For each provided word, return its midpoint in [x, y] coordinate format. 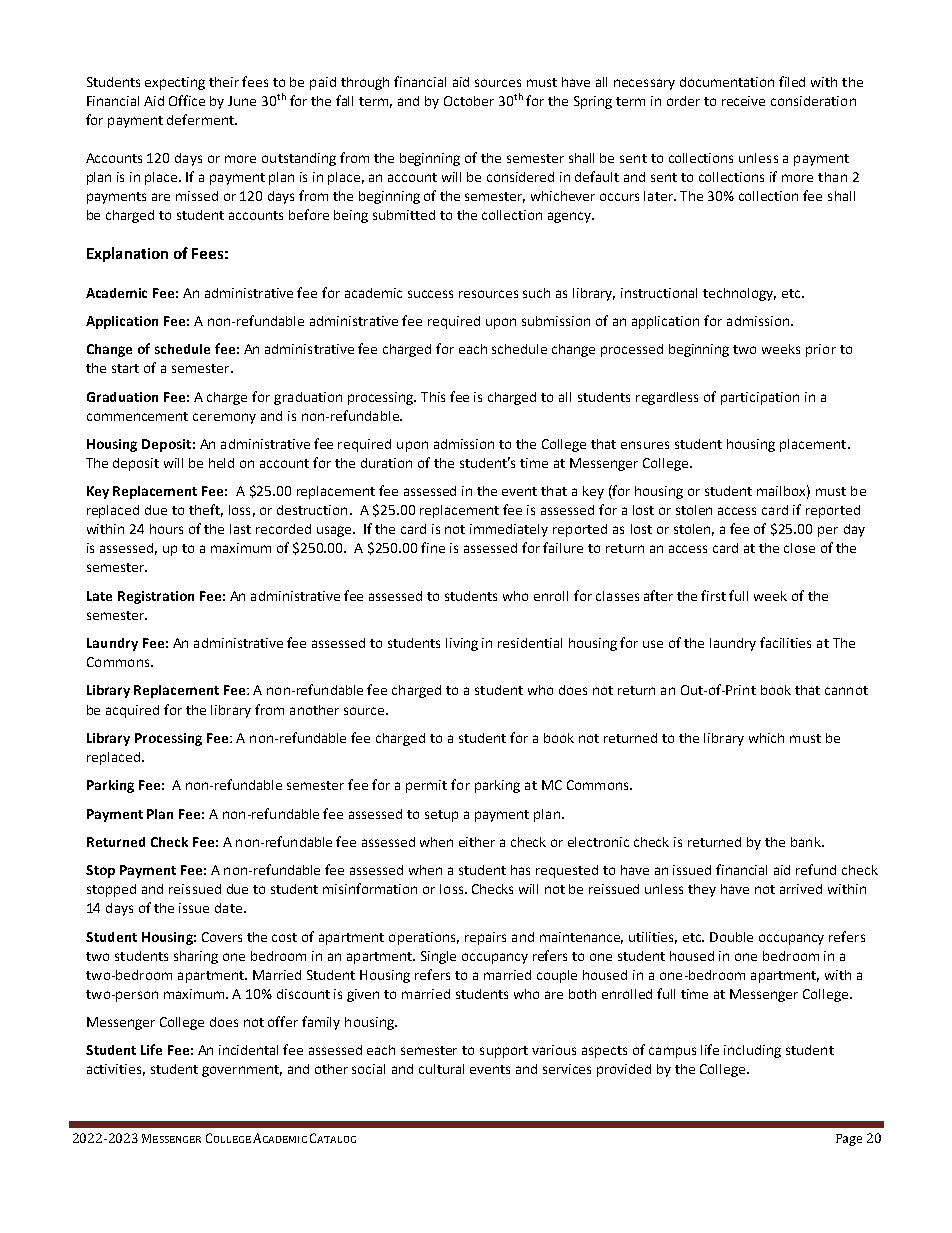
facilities [785, 642]
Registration [156, 597]
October [469, 101]
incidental [248, 1050]
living [462, 644]
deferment [201, 119]
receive [743, 101]
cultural [441, 1069]
